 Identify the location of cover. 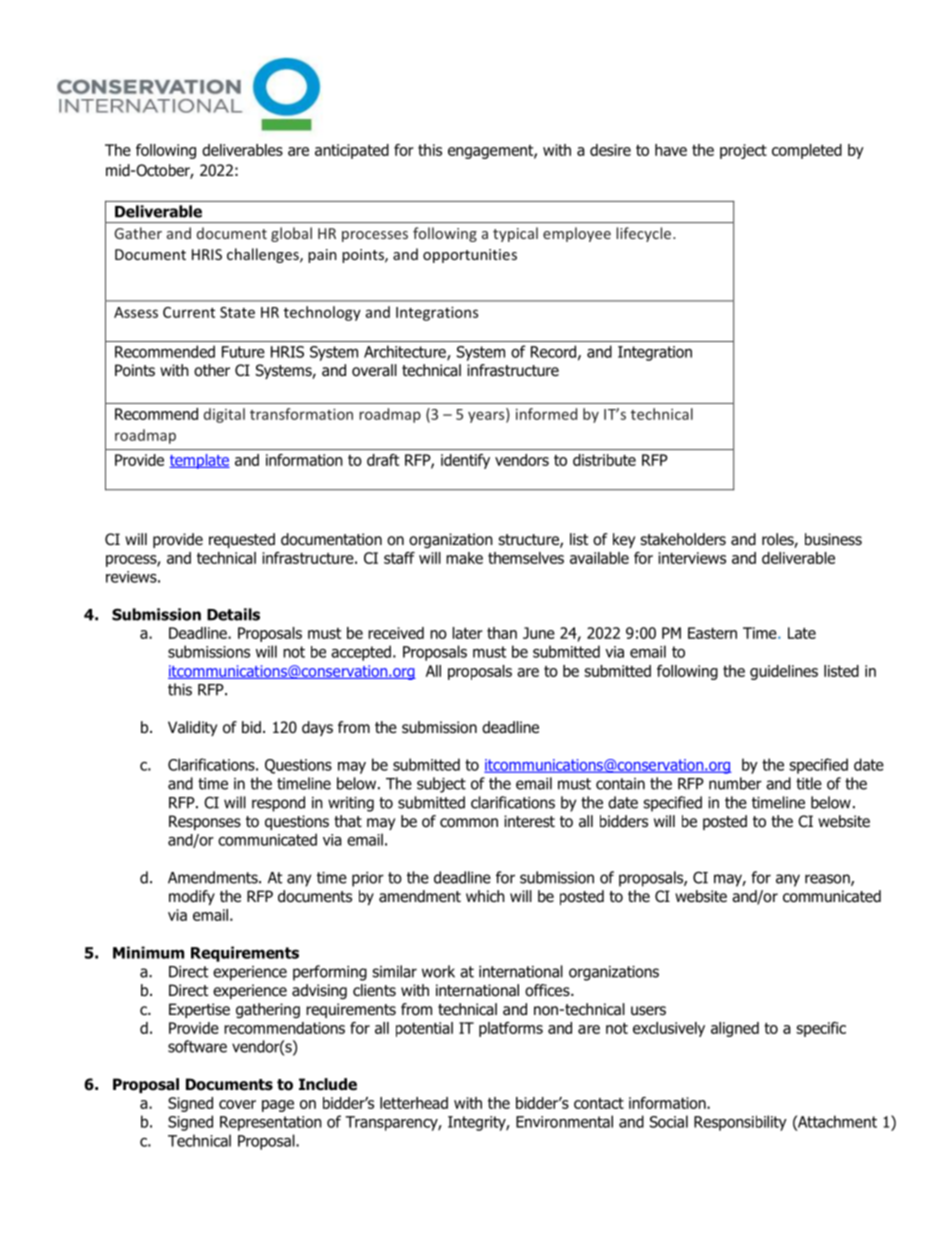
(237, 1104).
